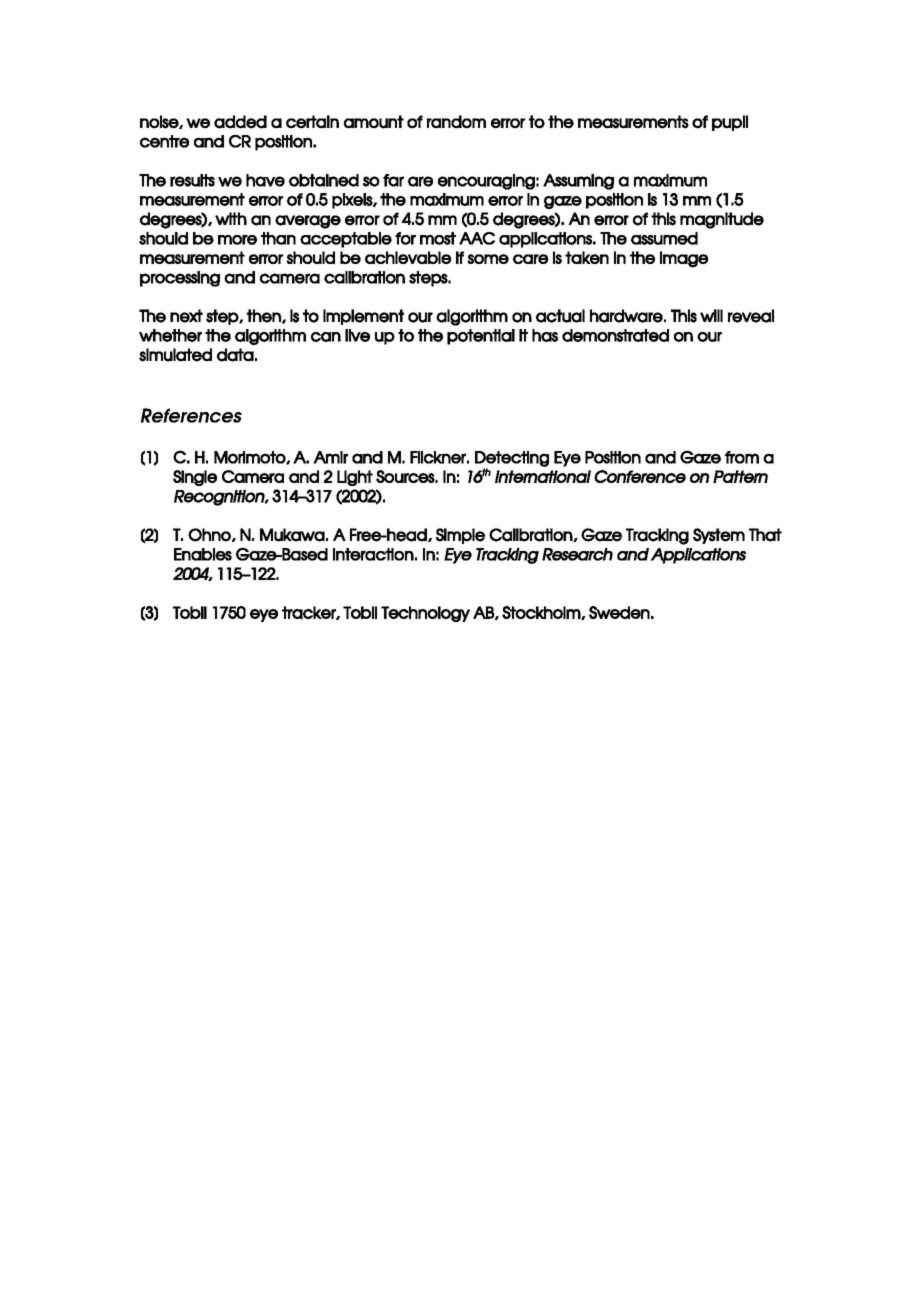 The width and height of the screenshot is (924, 1308). I want to click on Enables, so click(203, 554).
